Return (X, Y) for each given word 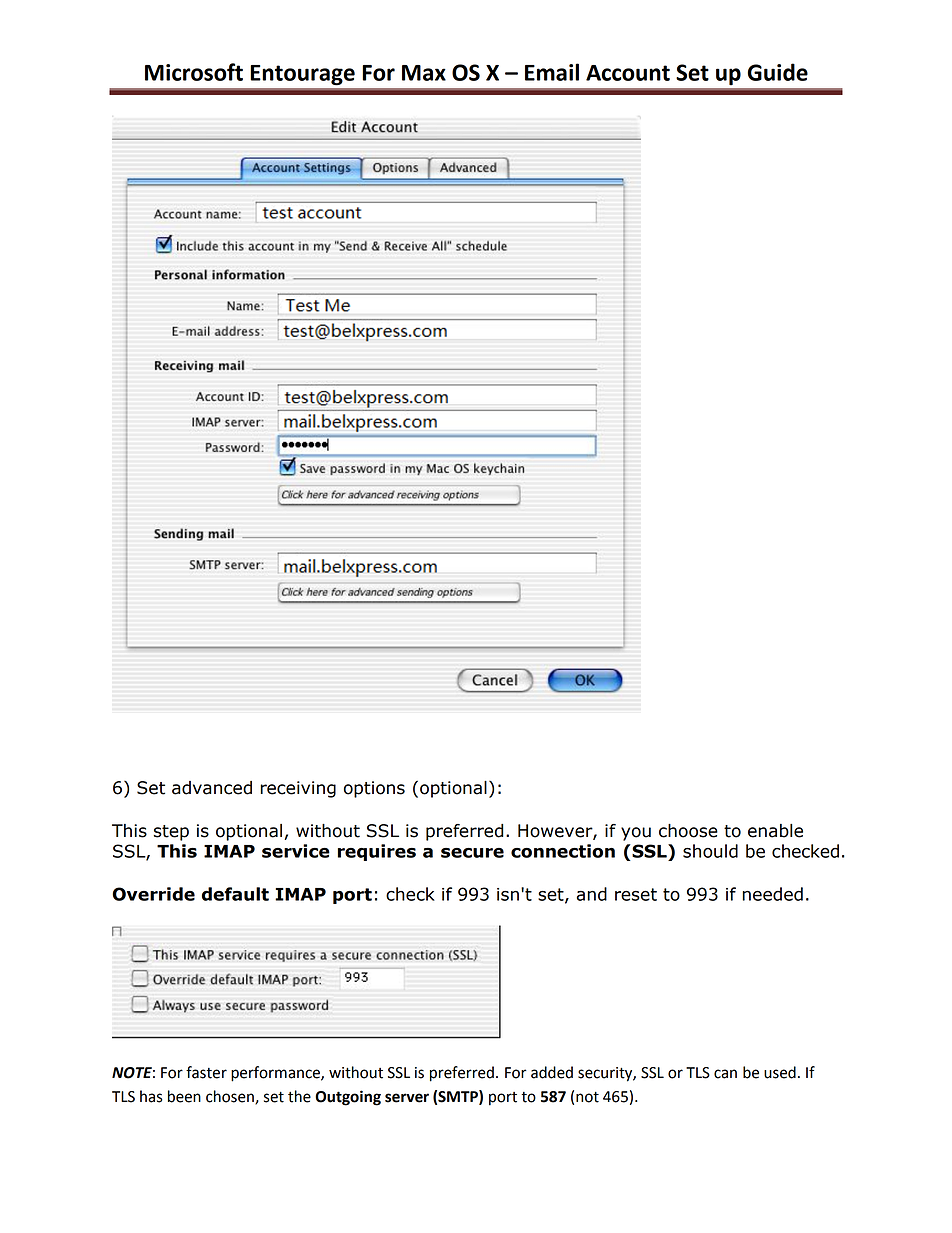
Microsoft (194, 72)
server (407, 1098)
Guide (778, 72)
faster (206, 1072)
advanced (212, 788)
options (374, 789)
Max (424, 73)
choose (688, 831)
